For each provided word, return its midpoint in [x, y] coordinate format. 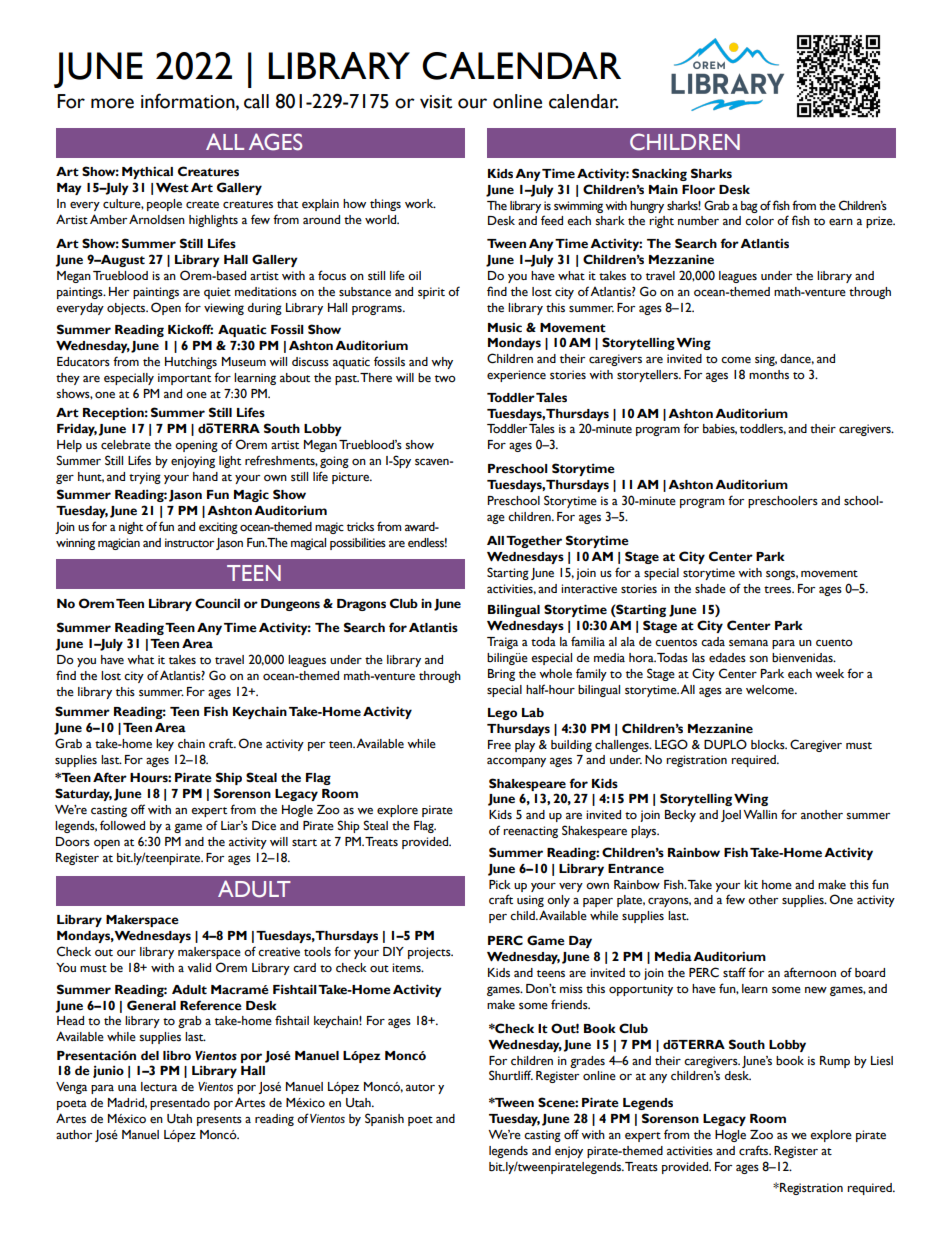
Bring [501, 675]
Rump [835, 1062]
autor [420, 1087]
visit [436, 102]
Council [217, 603]
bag [749, 207]
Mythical [147, 172]
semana [748, 643]
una [127, 1087]
